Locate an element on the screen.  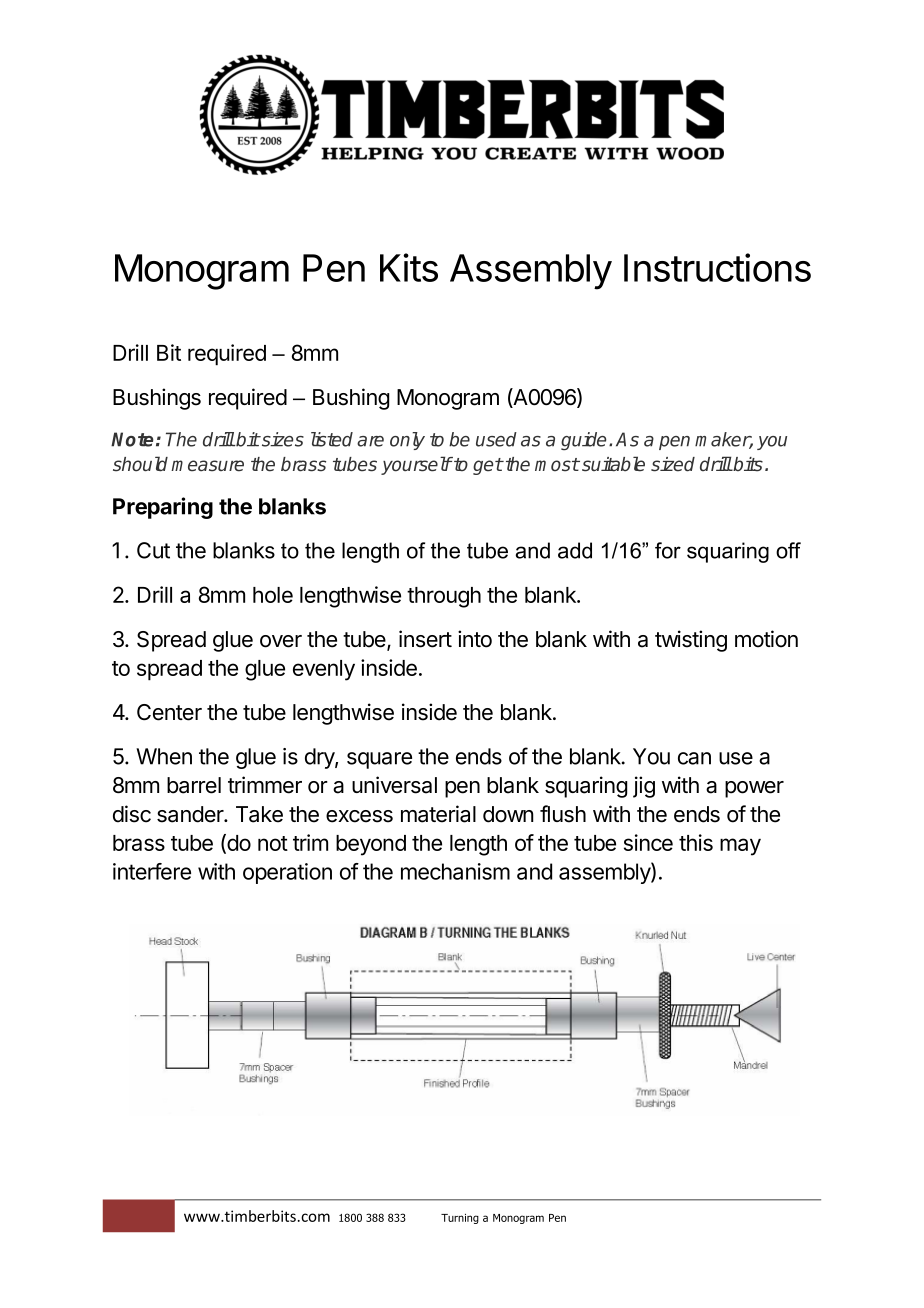
Turning is located at coordinates (460, 1219).
